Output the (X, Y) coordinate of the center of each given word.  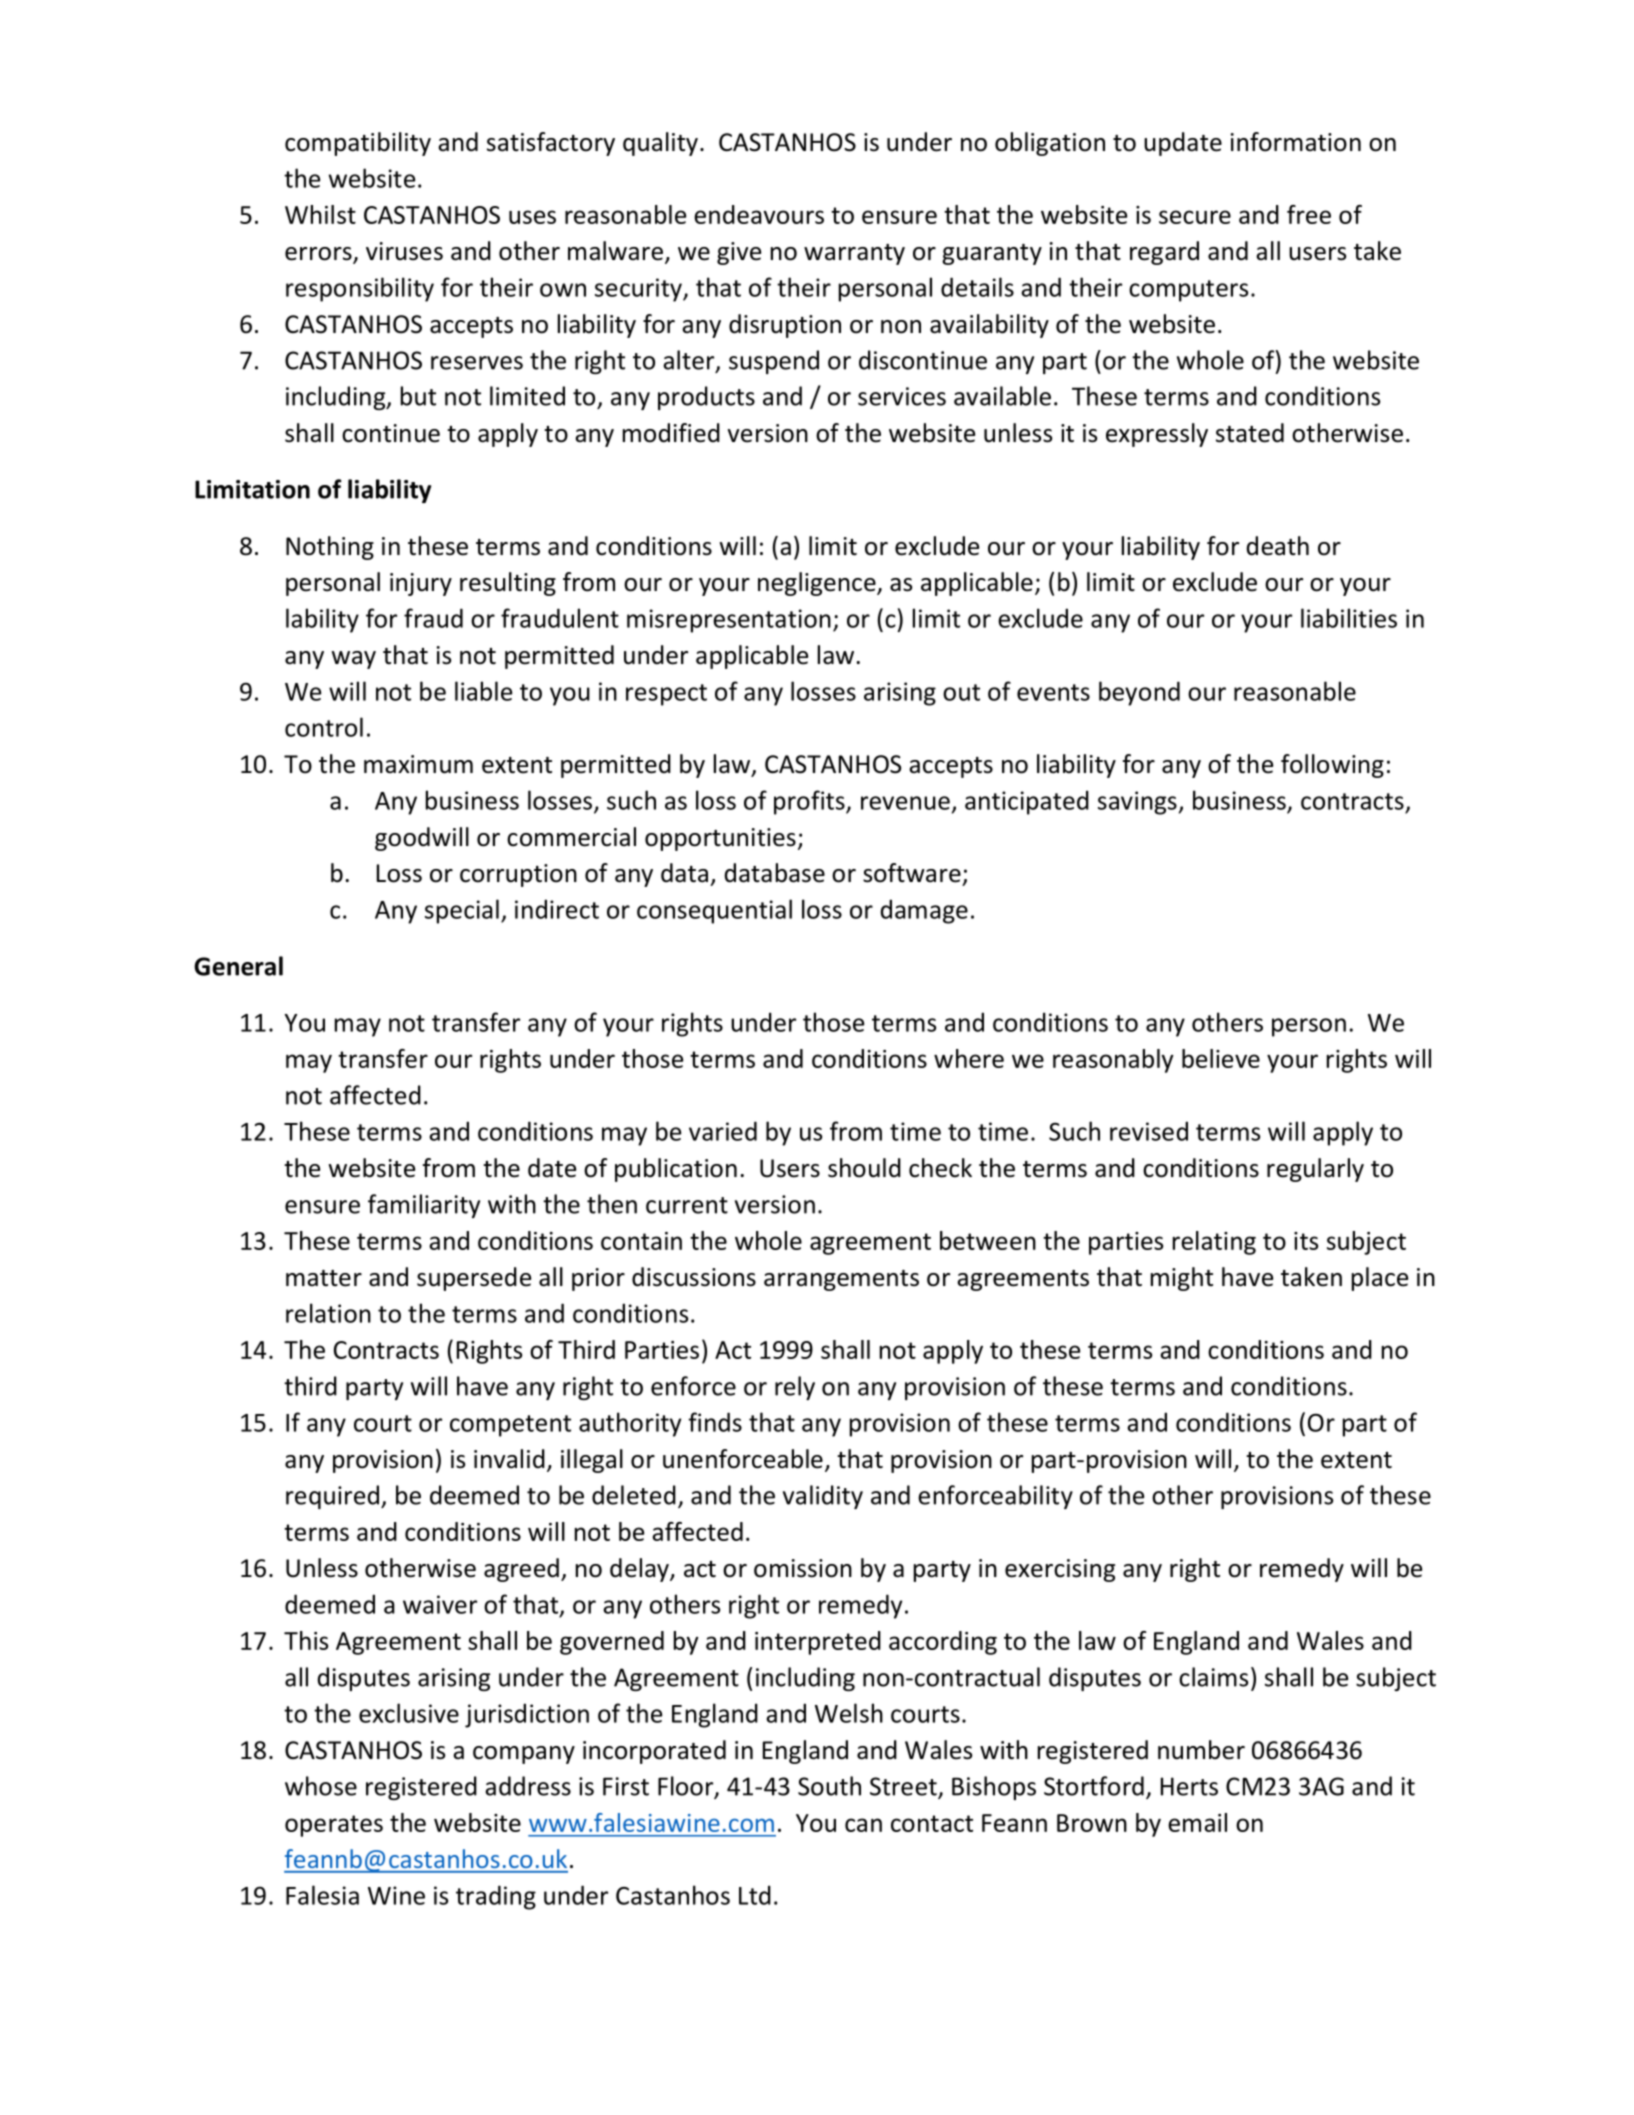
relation (328, 1313)
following (1332, 766)
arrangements (841, 1280)
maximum (418, 764)
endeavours (759, 214)
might (1182, 1279)
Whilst (320, 214)
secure (1195, 217)
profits (810, 802)
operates (334, 1826)
